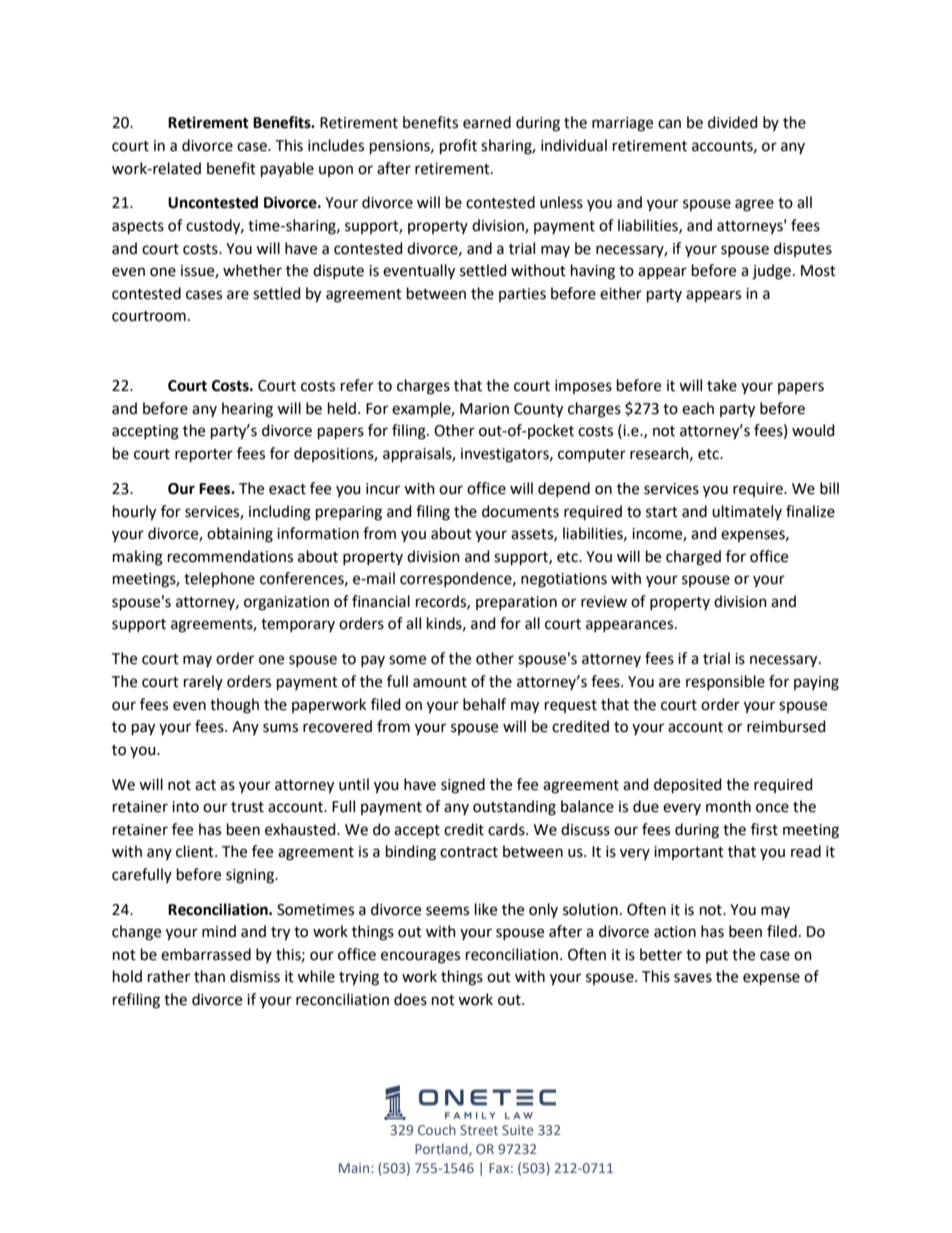  What do you see at coordinates (440, 682) in the screenshot?
I see `amount` at bounding box center [440, 682].
